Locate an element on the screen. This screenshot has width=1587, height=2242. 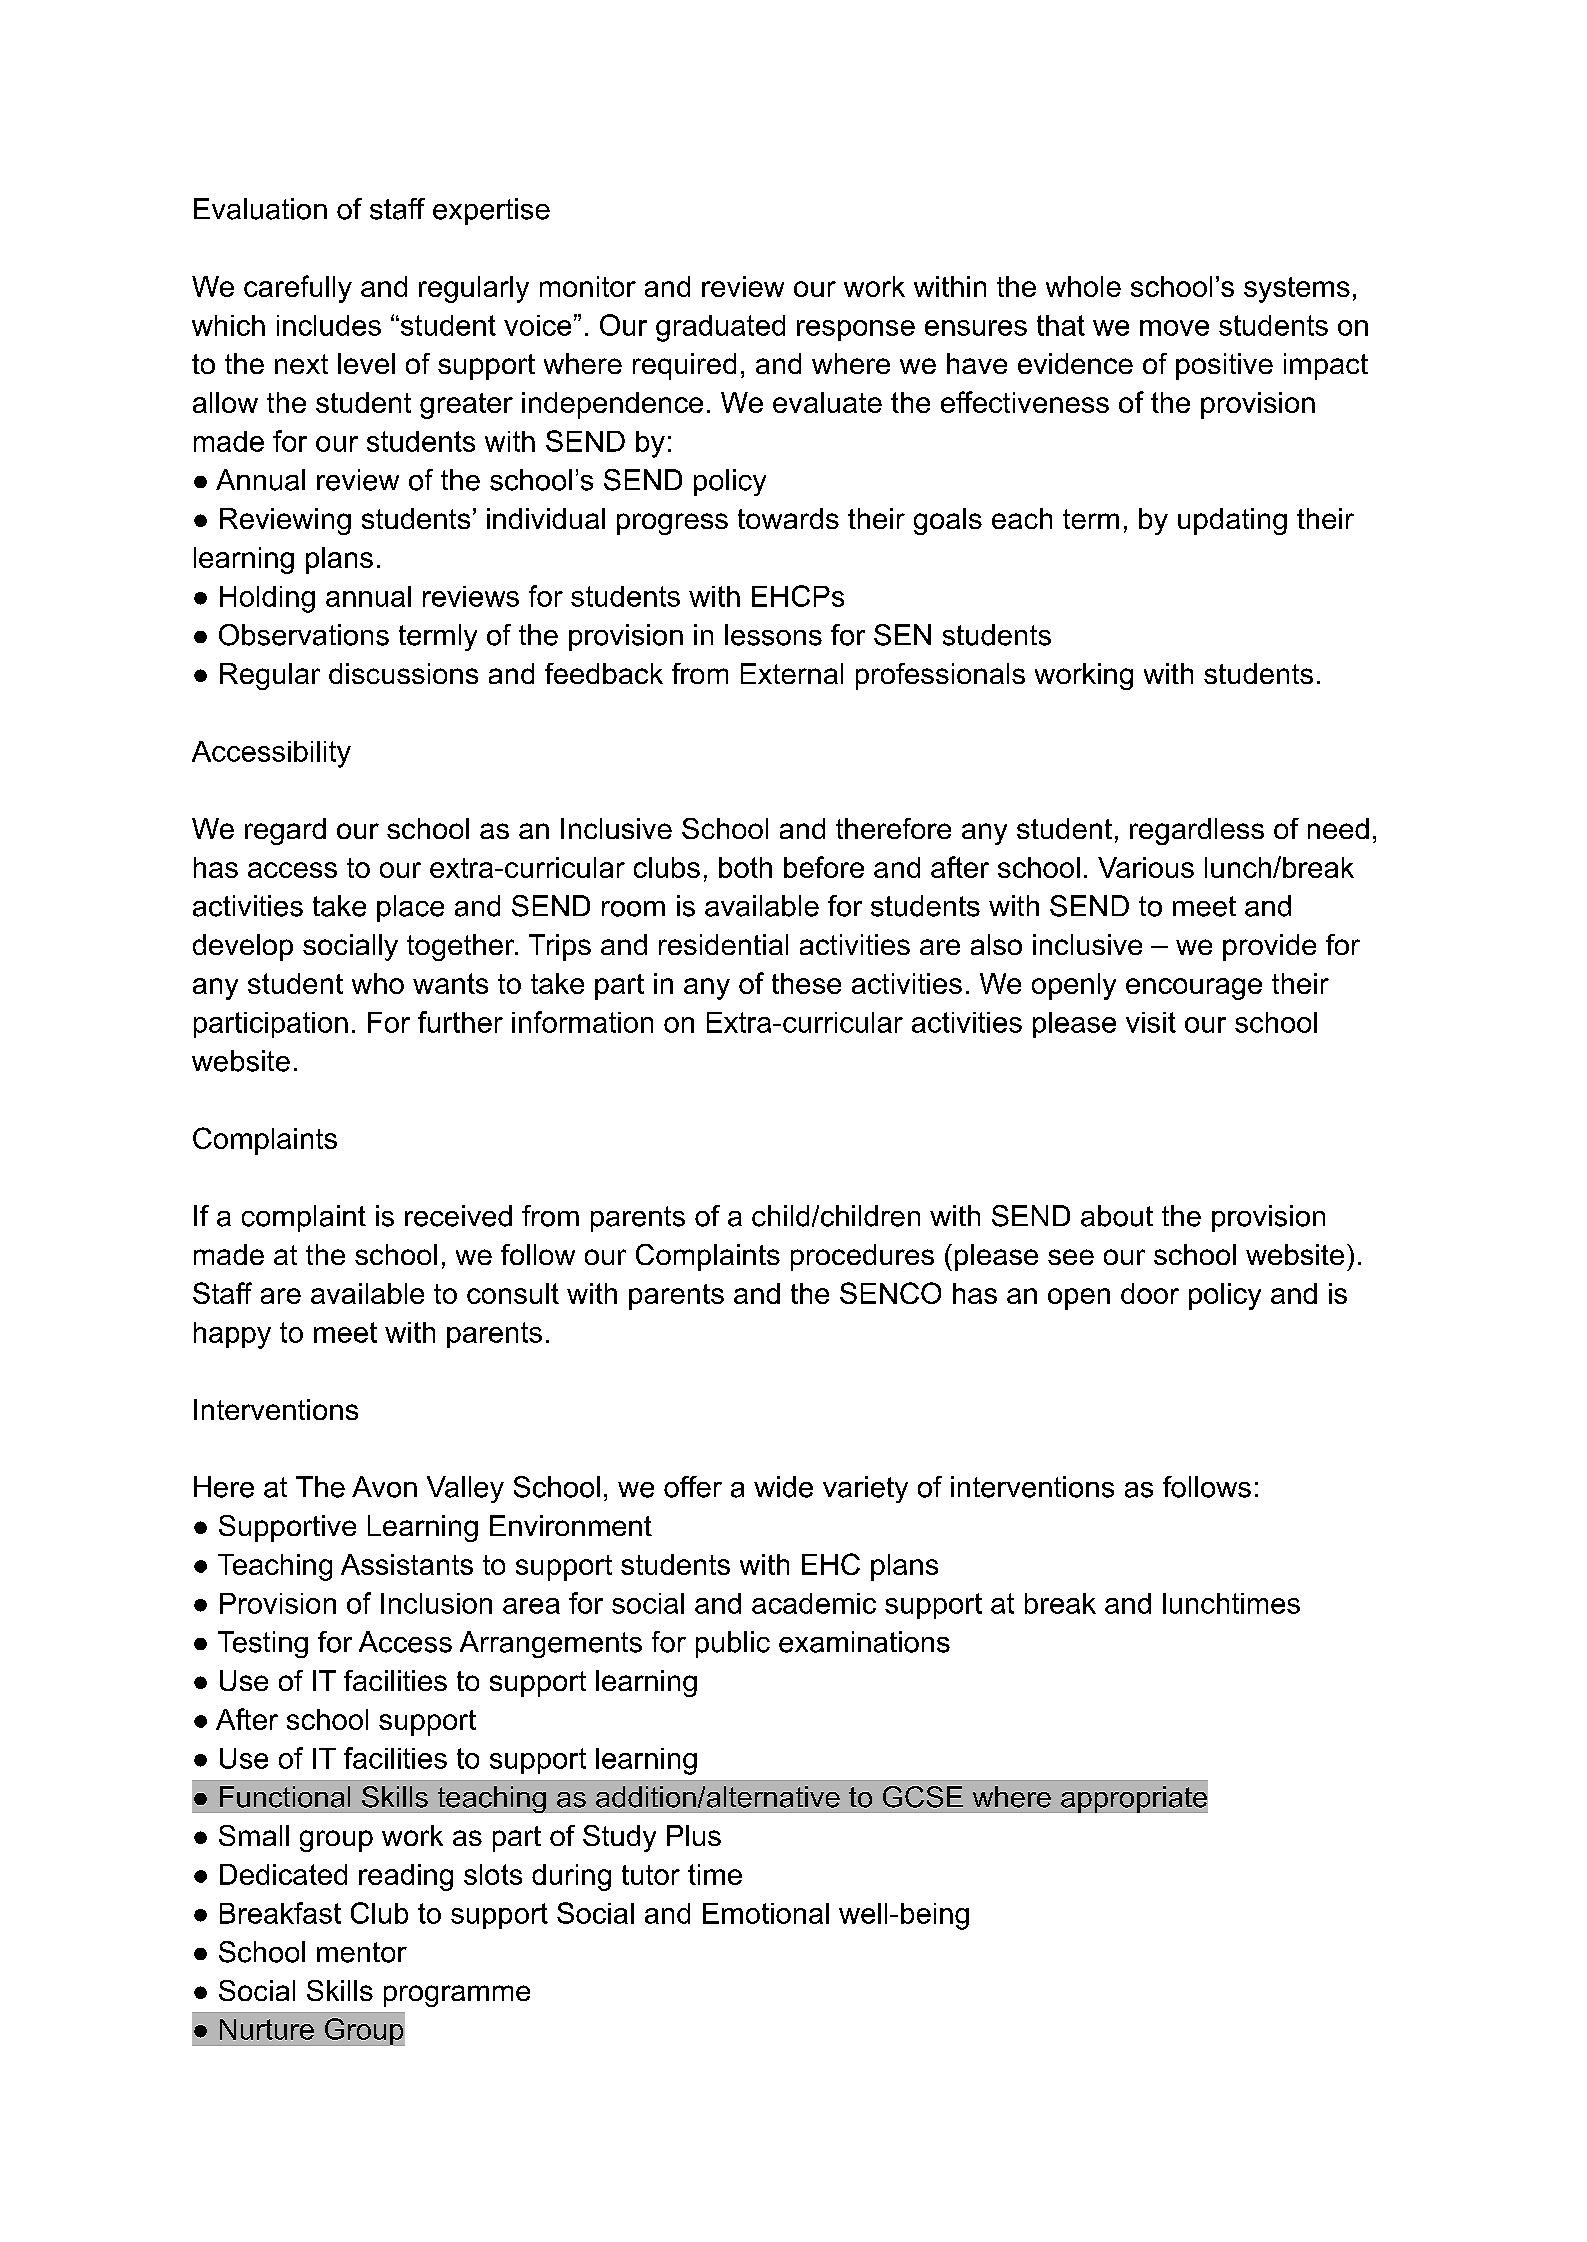
these is located at coordinates (806, 983).
